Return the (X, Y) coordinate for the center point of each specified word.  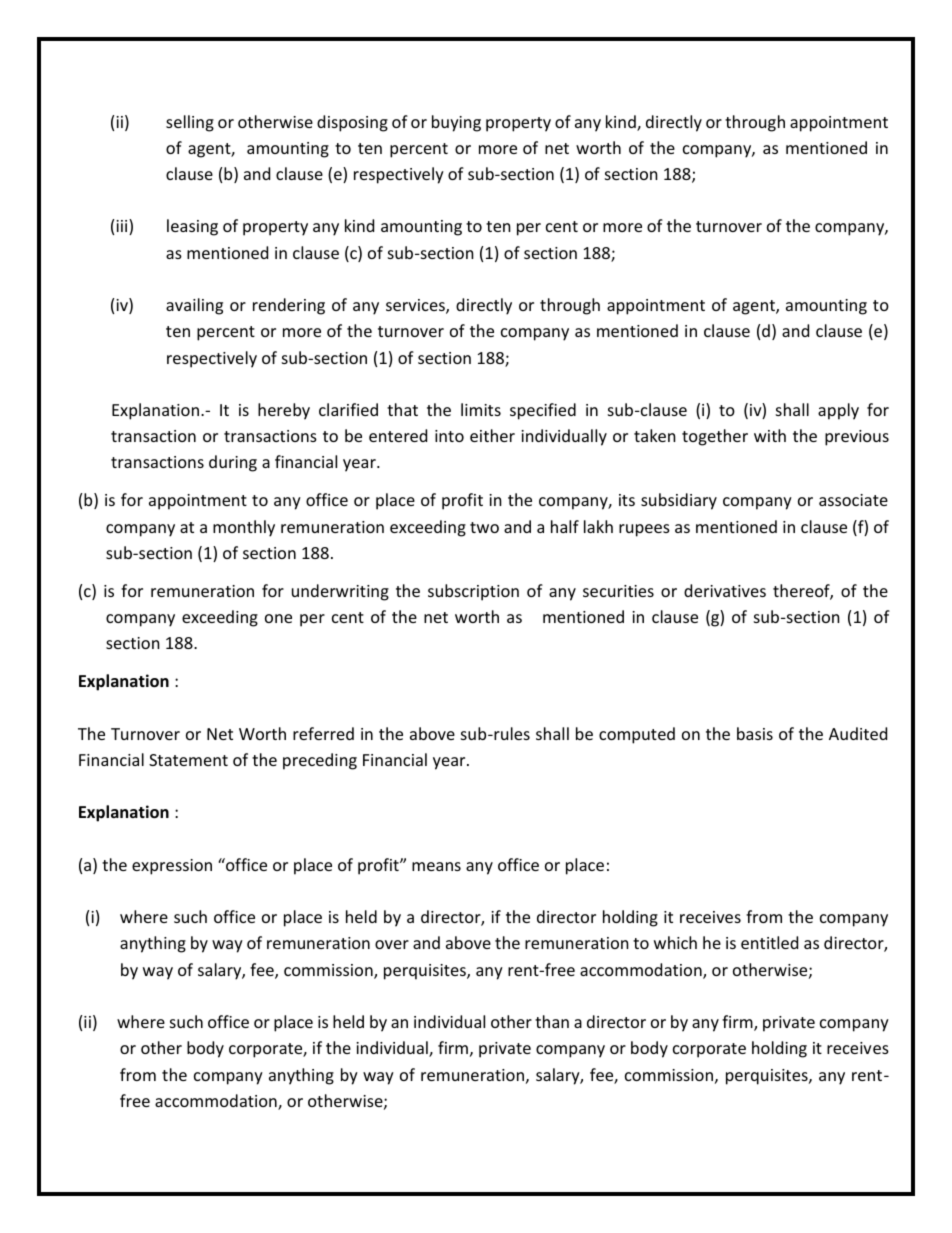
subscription (473, 592)
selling (190, 123)
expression (172, 867)
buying (456, 123)
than (552, 1021)
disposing (352, 123)
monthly (244, 528)
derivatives (725, 590)
